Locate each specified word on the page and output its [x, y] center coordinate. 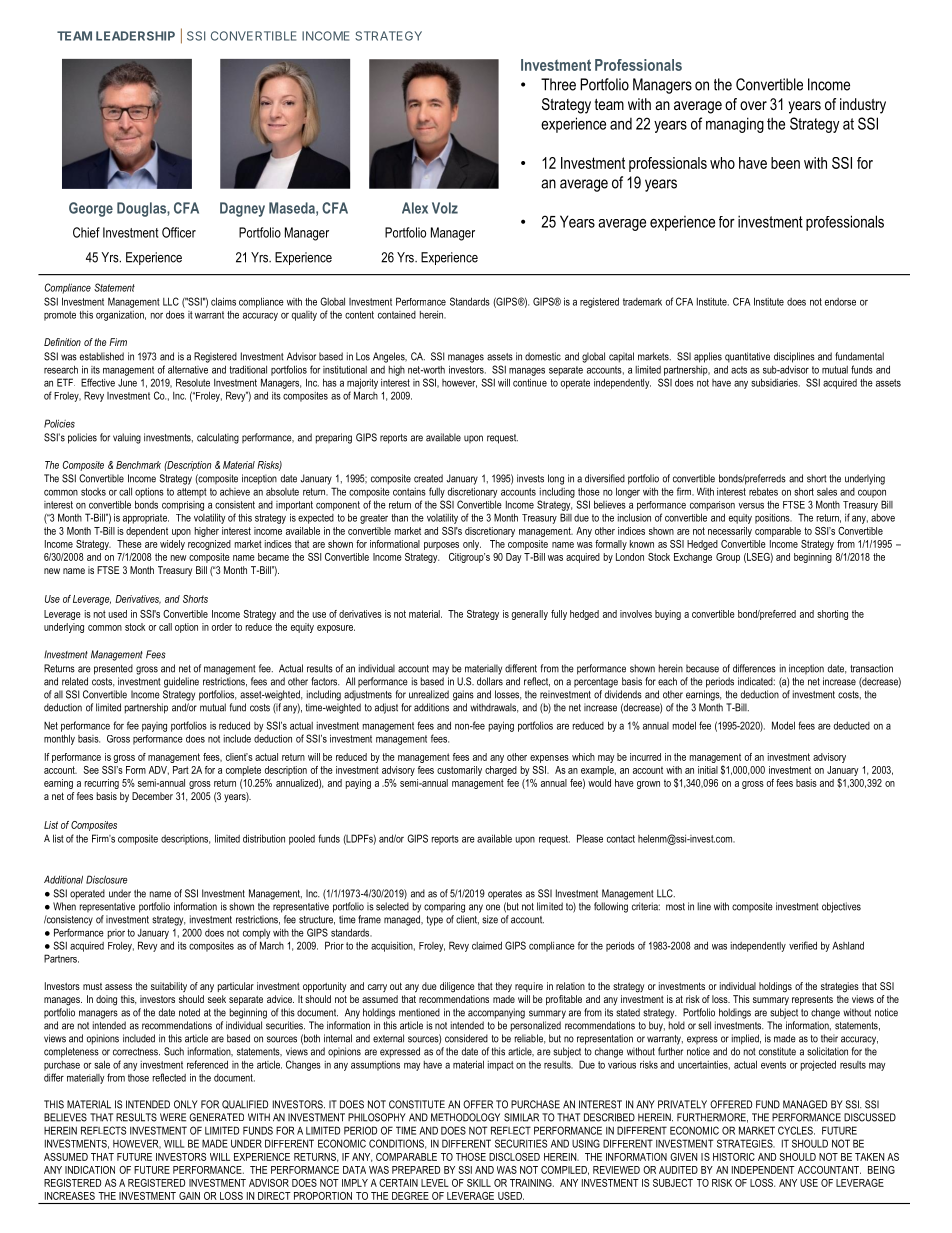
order [222, 627]
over [753, 105]
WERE [173, 1117]
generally [529, 615]
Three [558, 84]
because [702, 668]
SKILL [479, 1183]
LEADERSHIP [135, 36]
